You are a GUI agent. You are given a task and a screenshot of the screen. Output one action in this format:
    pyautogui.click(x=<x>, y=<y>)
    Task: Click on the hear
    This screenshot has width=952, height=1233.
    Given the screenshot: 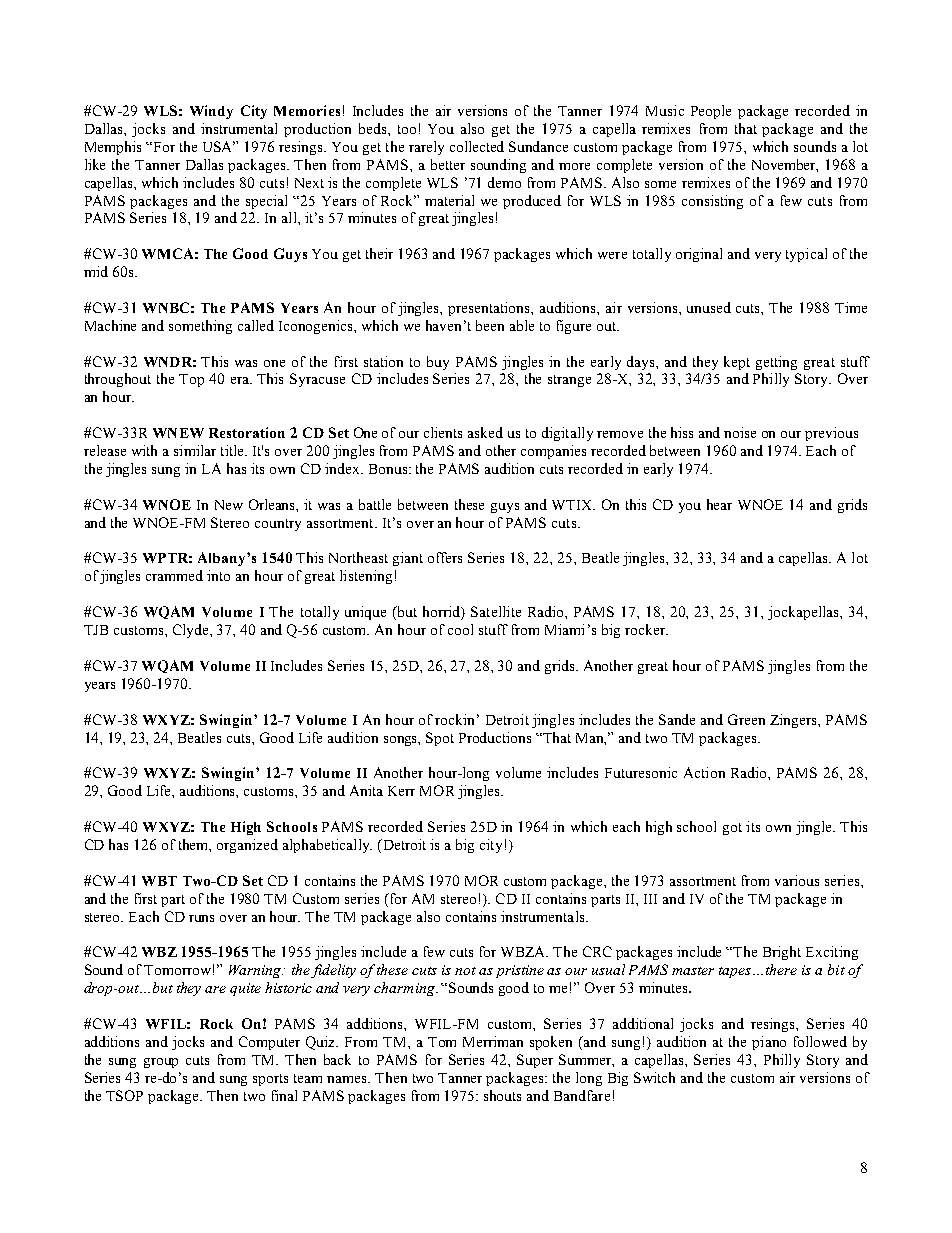 What is the action you would take?
    pyautogui.click(x=719, y=504)
